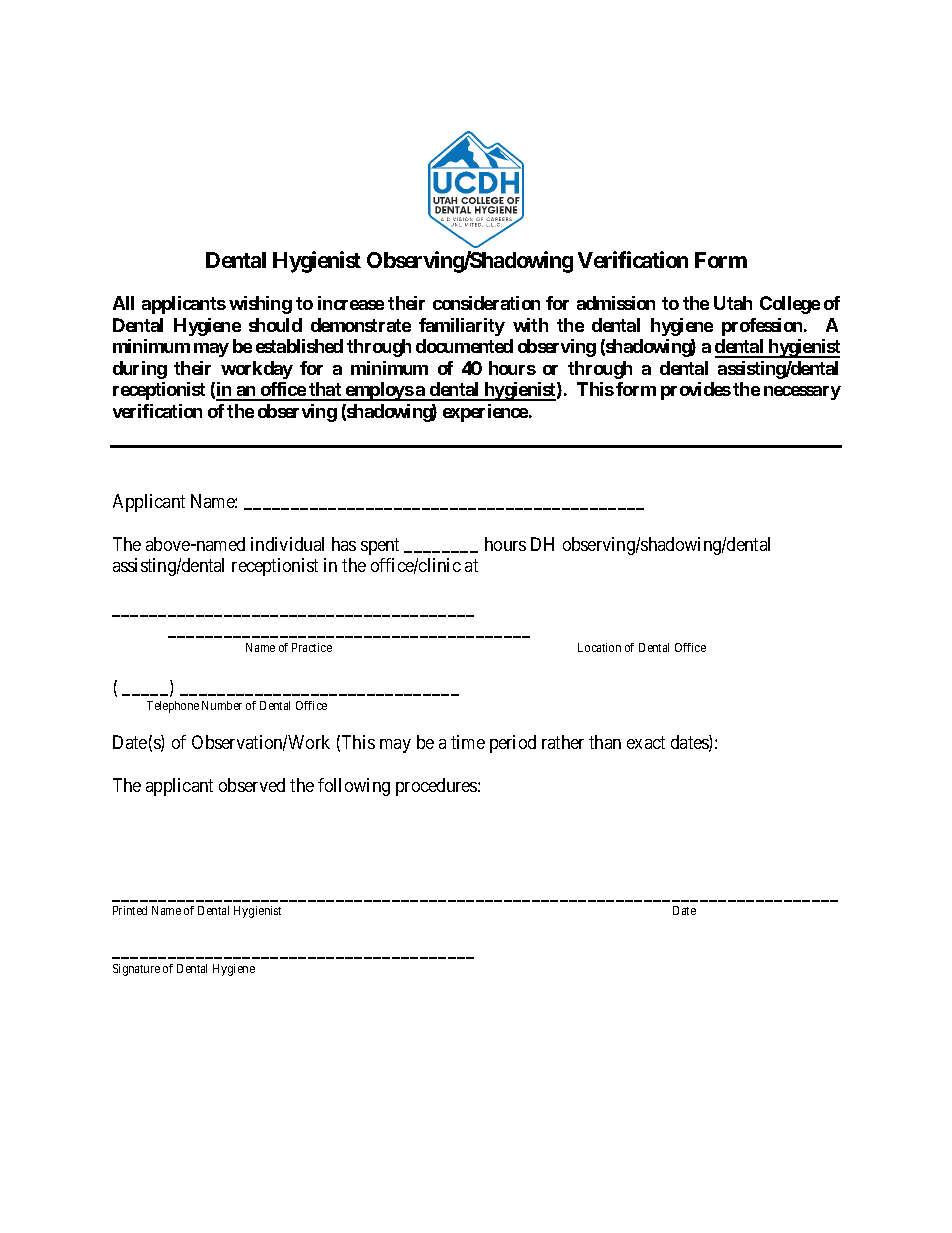 The height and width of the page is (1233, 952). Describe the element at coordinates (646, 742) in the page. I see `exact` at that location.
